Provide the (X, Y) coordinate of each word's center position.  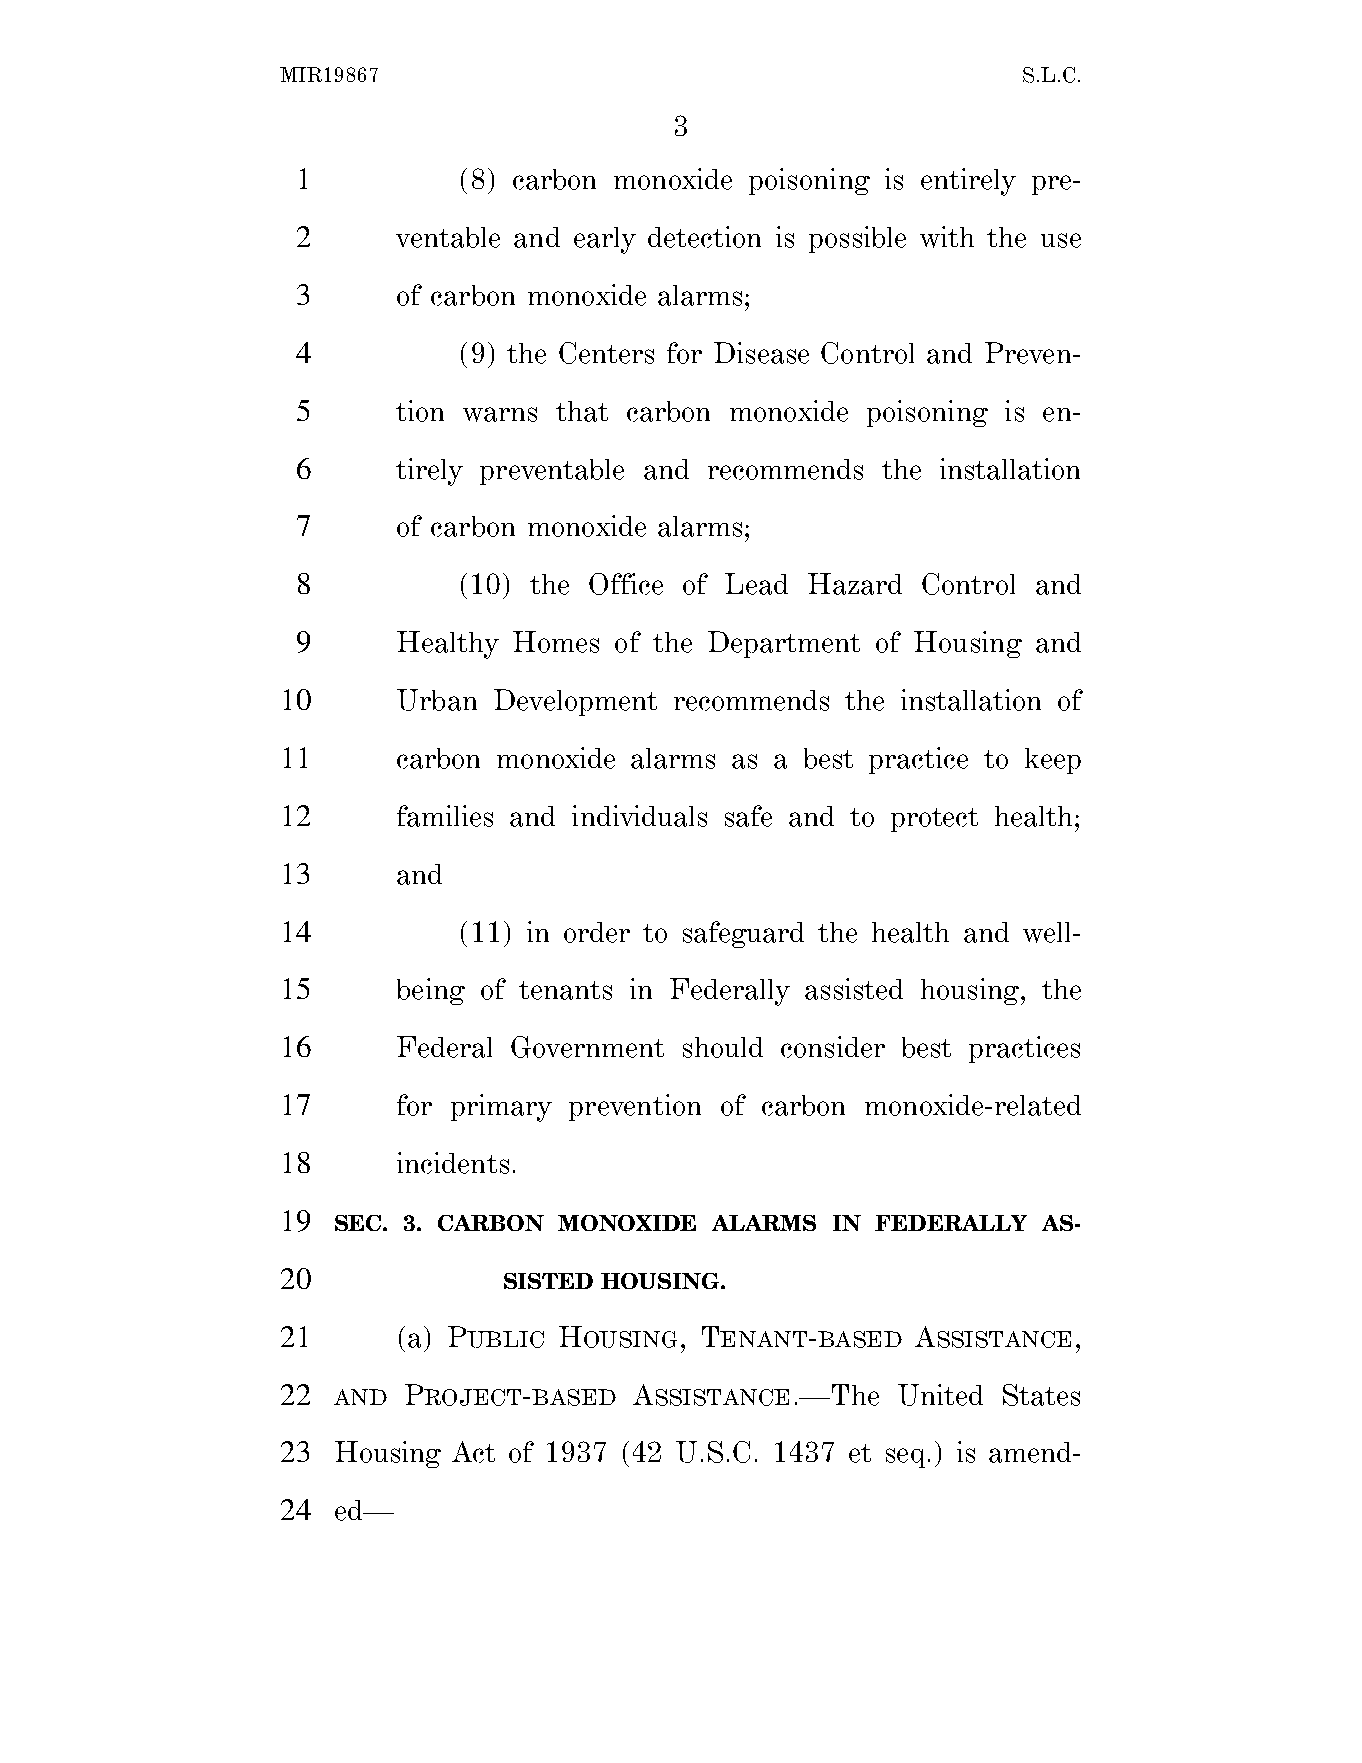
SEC (359, 1223)
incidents (453, 1163)
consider (833, 1047)
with (947, 237)
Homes (556, 642)
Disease (761, 353)
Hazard (855, 584)
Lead (756, 584)
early (605, 240)
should (723, 1047)
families (445, 816)
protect (934, 820)
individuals (639, 816)
